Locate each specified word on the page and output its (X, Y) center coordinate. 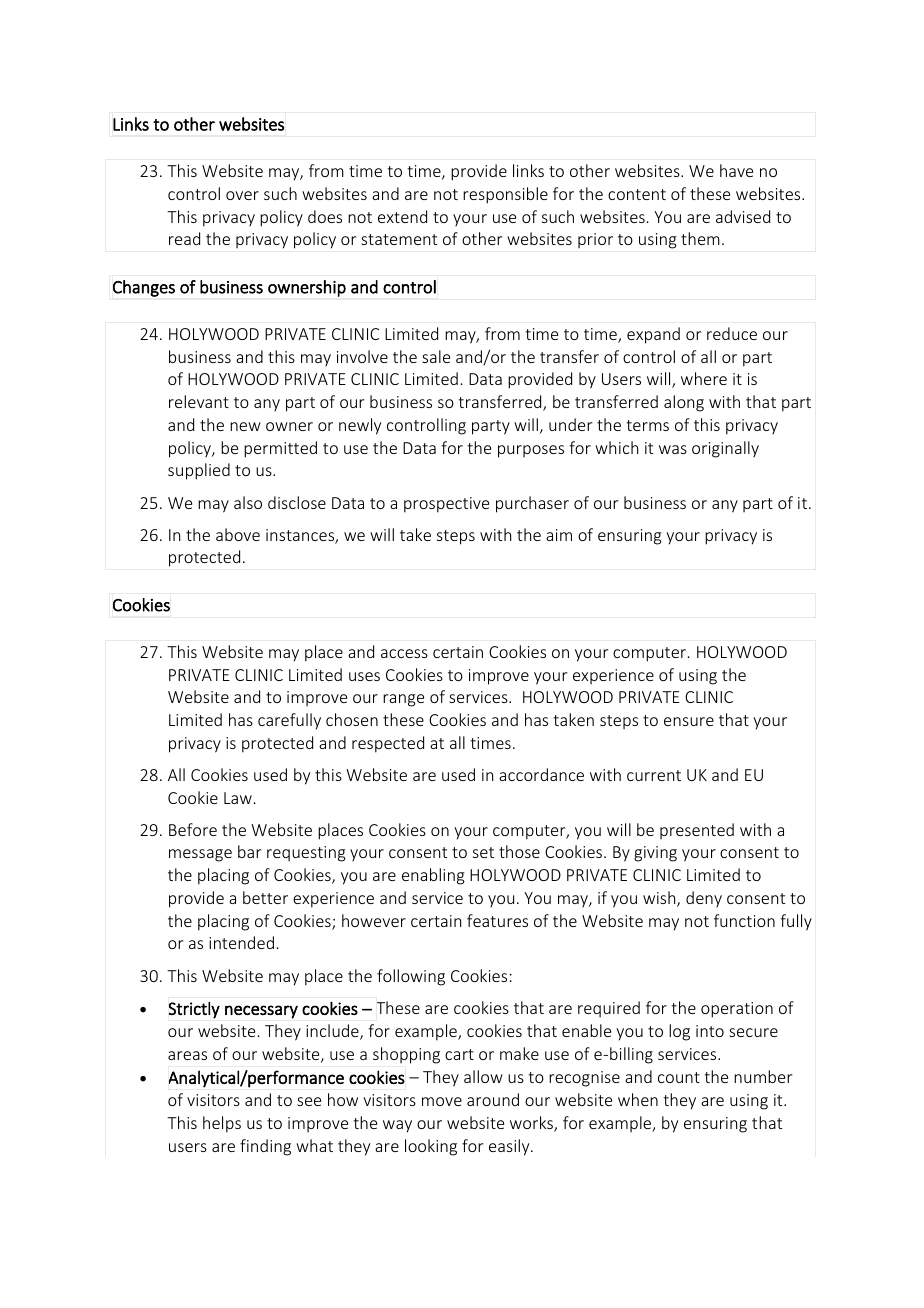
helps (222, 1124)
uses (364, 676)
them (700, 238)
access (404, 653)
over (242, 195)
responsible (505, 195)
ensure (689, 721)
